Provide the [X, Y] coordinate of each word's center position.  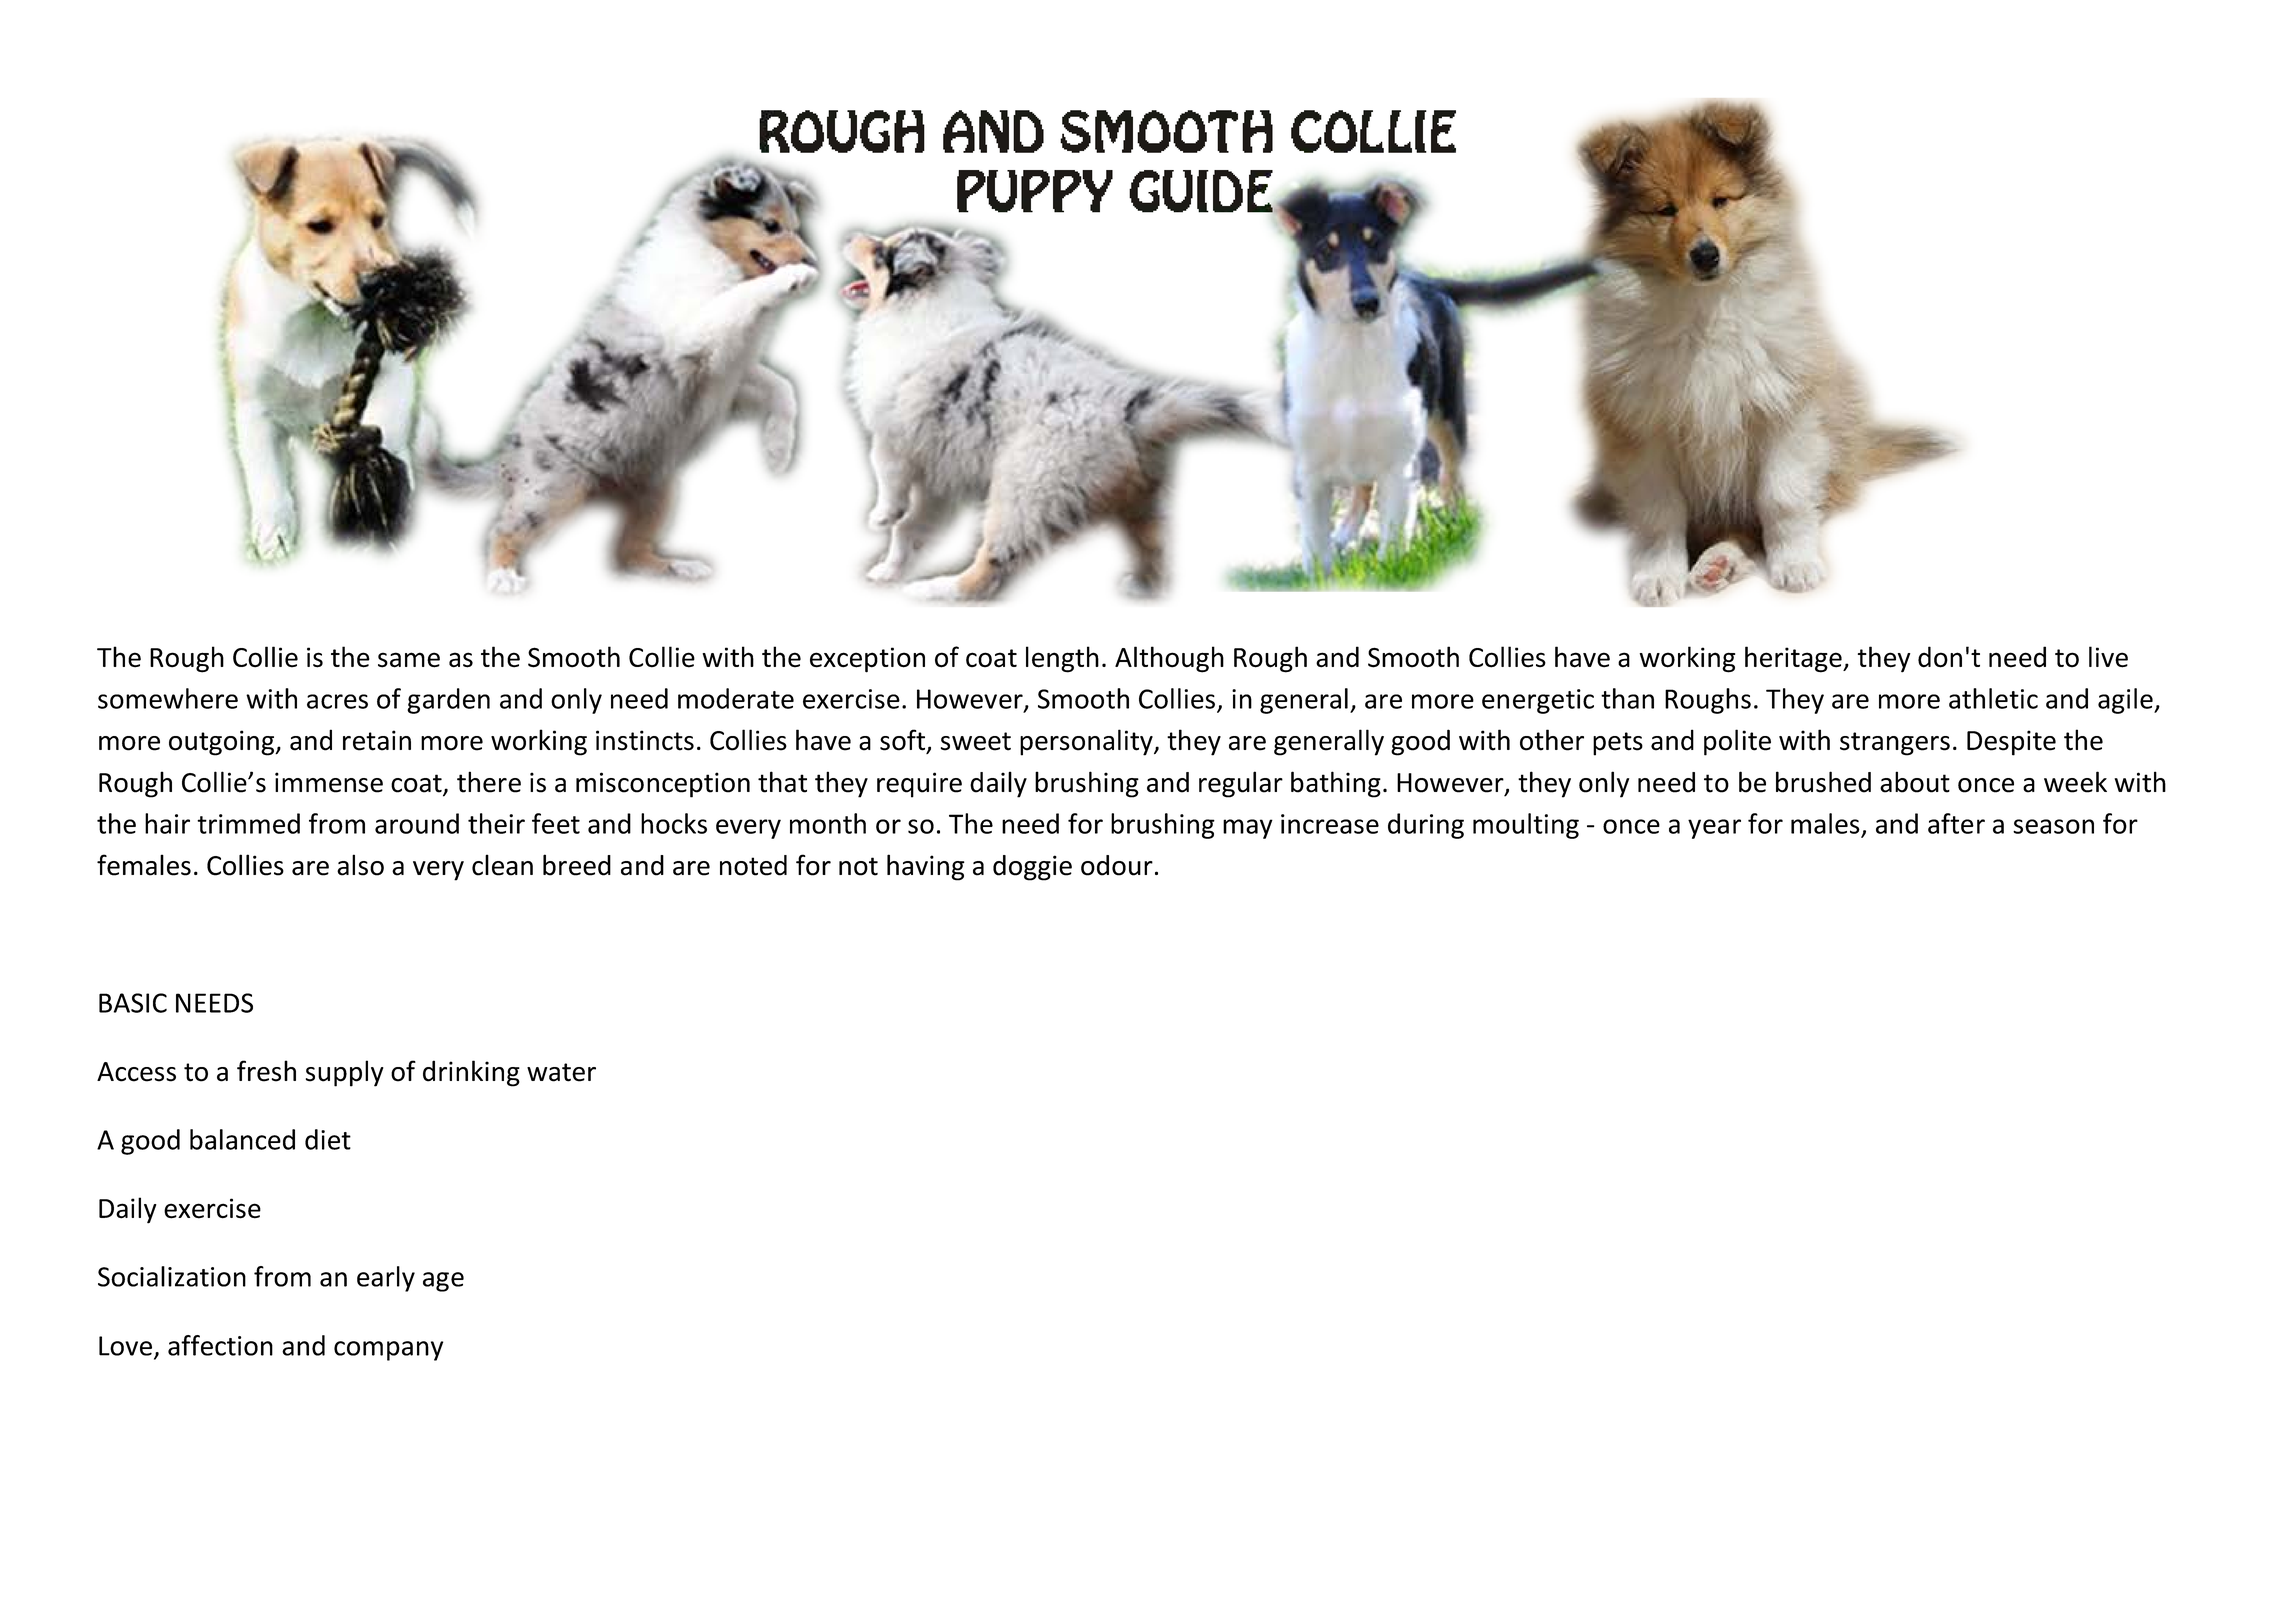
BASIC [133, 1003]
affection [220, 1345]
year [1714, 829]
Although [1169, 659]
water [561, 1072]
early [386, 1279]
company [388, 1351]
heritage [1794, 659]
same [409, 660]
